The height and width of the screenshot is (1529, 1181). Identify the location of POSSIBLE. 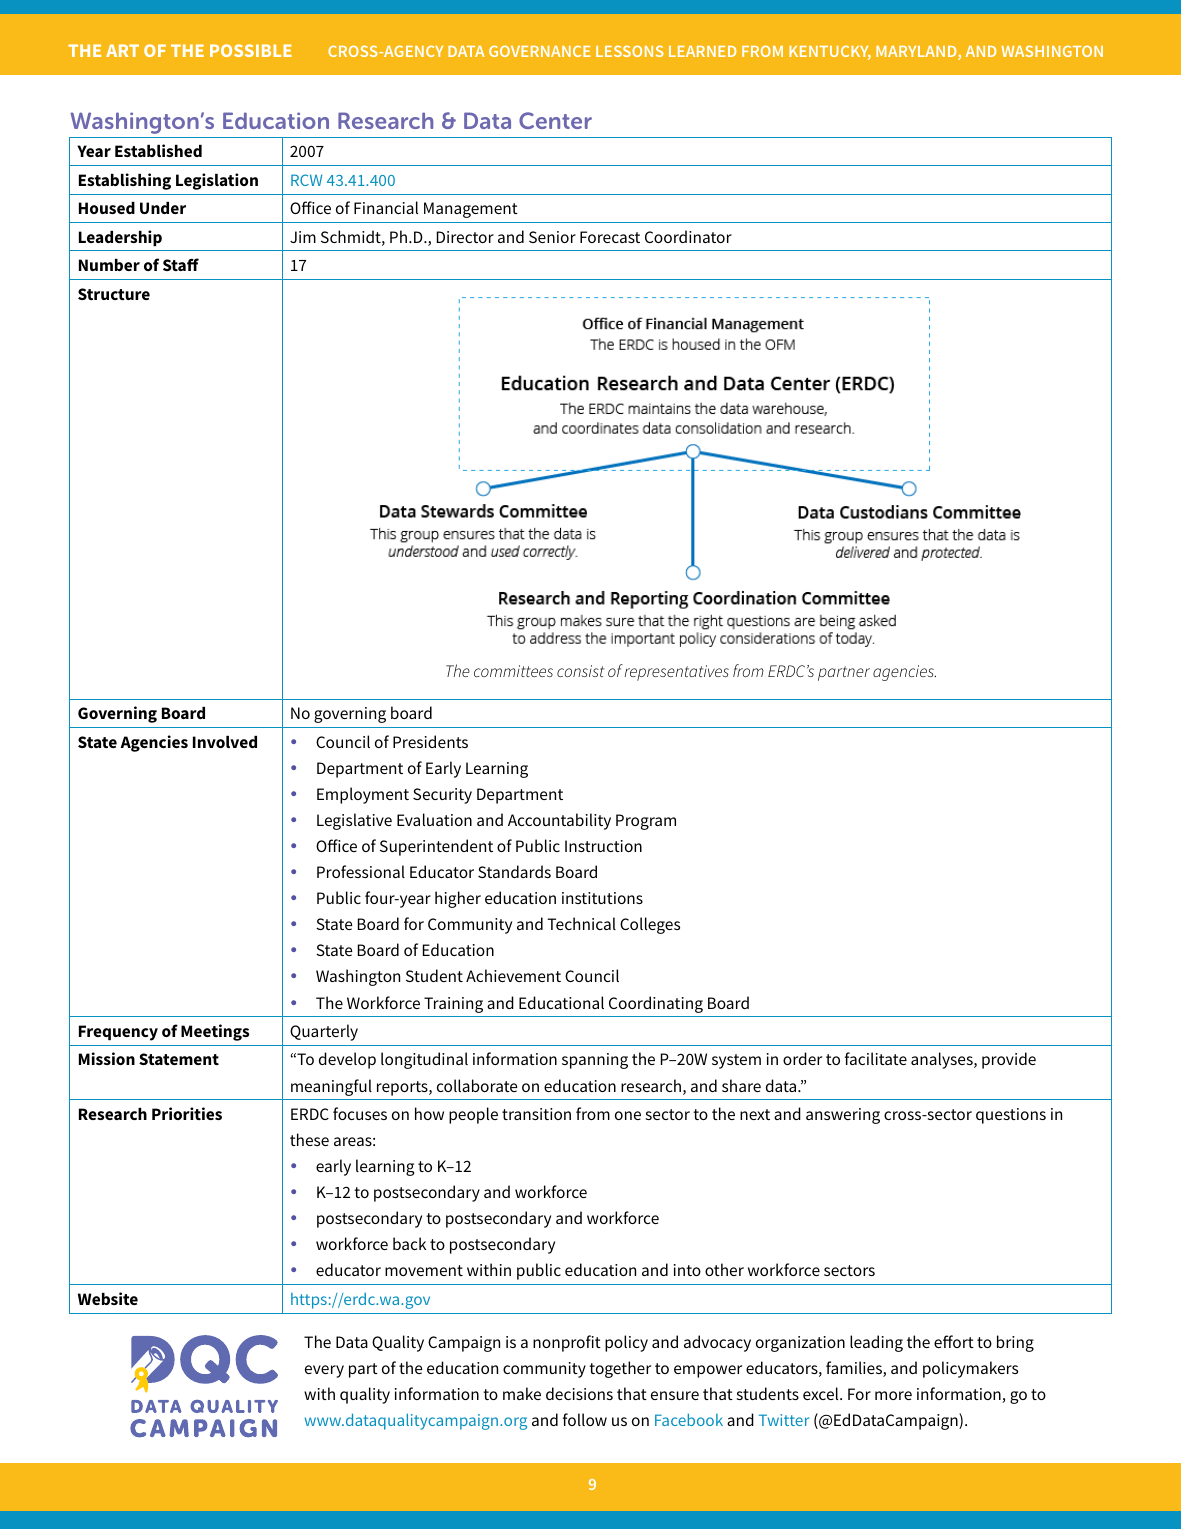
(251, 50).
